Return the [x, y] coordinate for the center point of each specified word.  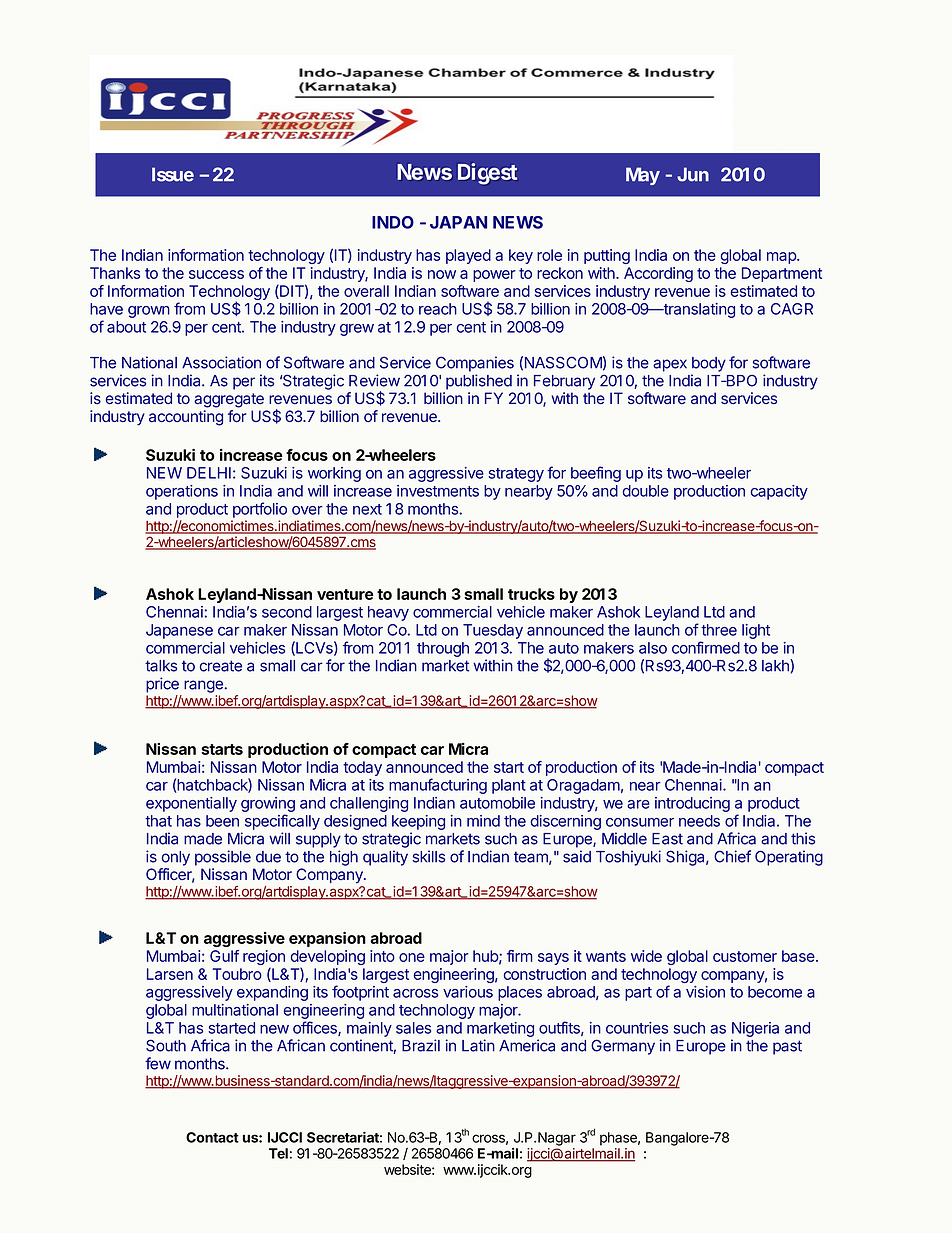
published [479, 382]
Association [221, 362]
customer [745, 956]
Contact [212, 1137]
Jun [693, 174]
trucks [531, 594]
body [709, 364]
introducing [692, 804]
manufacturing [438, 786]
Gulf [224, 956]
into [382, 956]
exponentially [191, 804]
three [719, 630]
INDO [393, 222]
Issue [173, 174]
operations [182, 492]
